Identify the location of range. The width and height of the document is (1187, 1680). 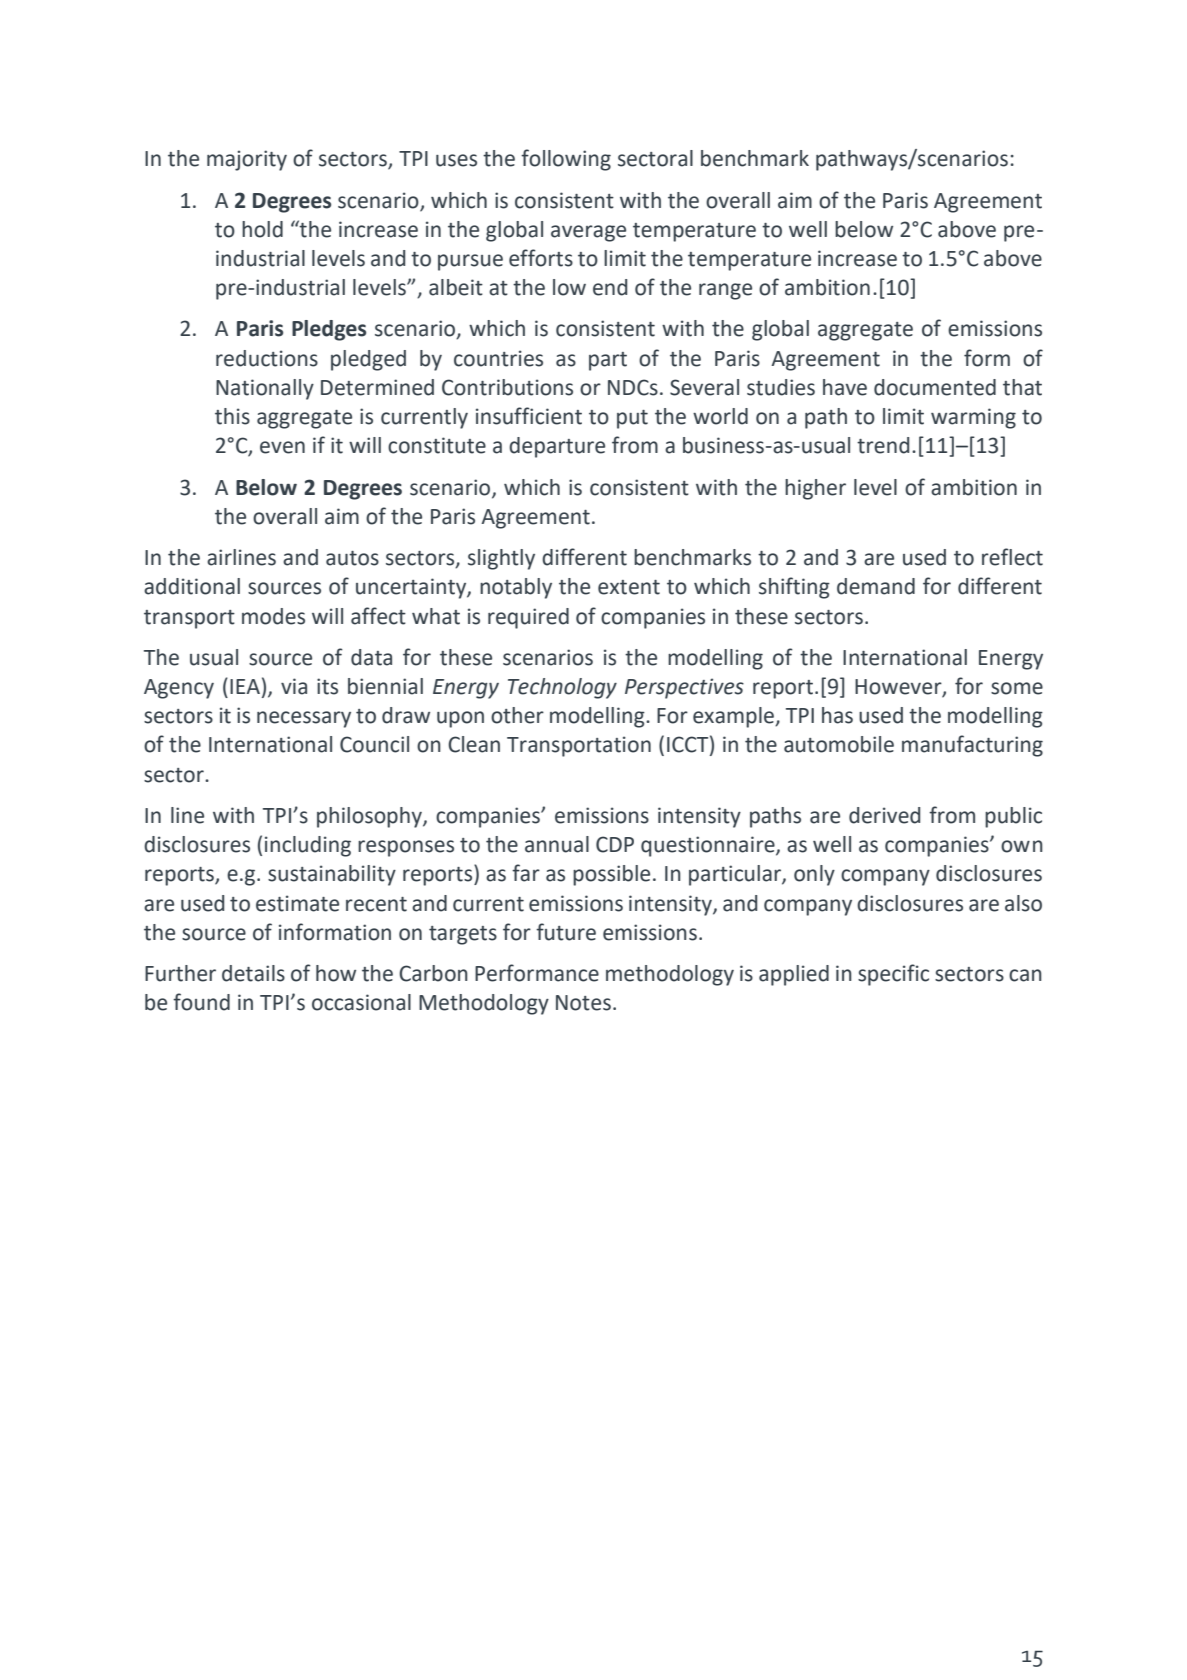
(725, 291).
